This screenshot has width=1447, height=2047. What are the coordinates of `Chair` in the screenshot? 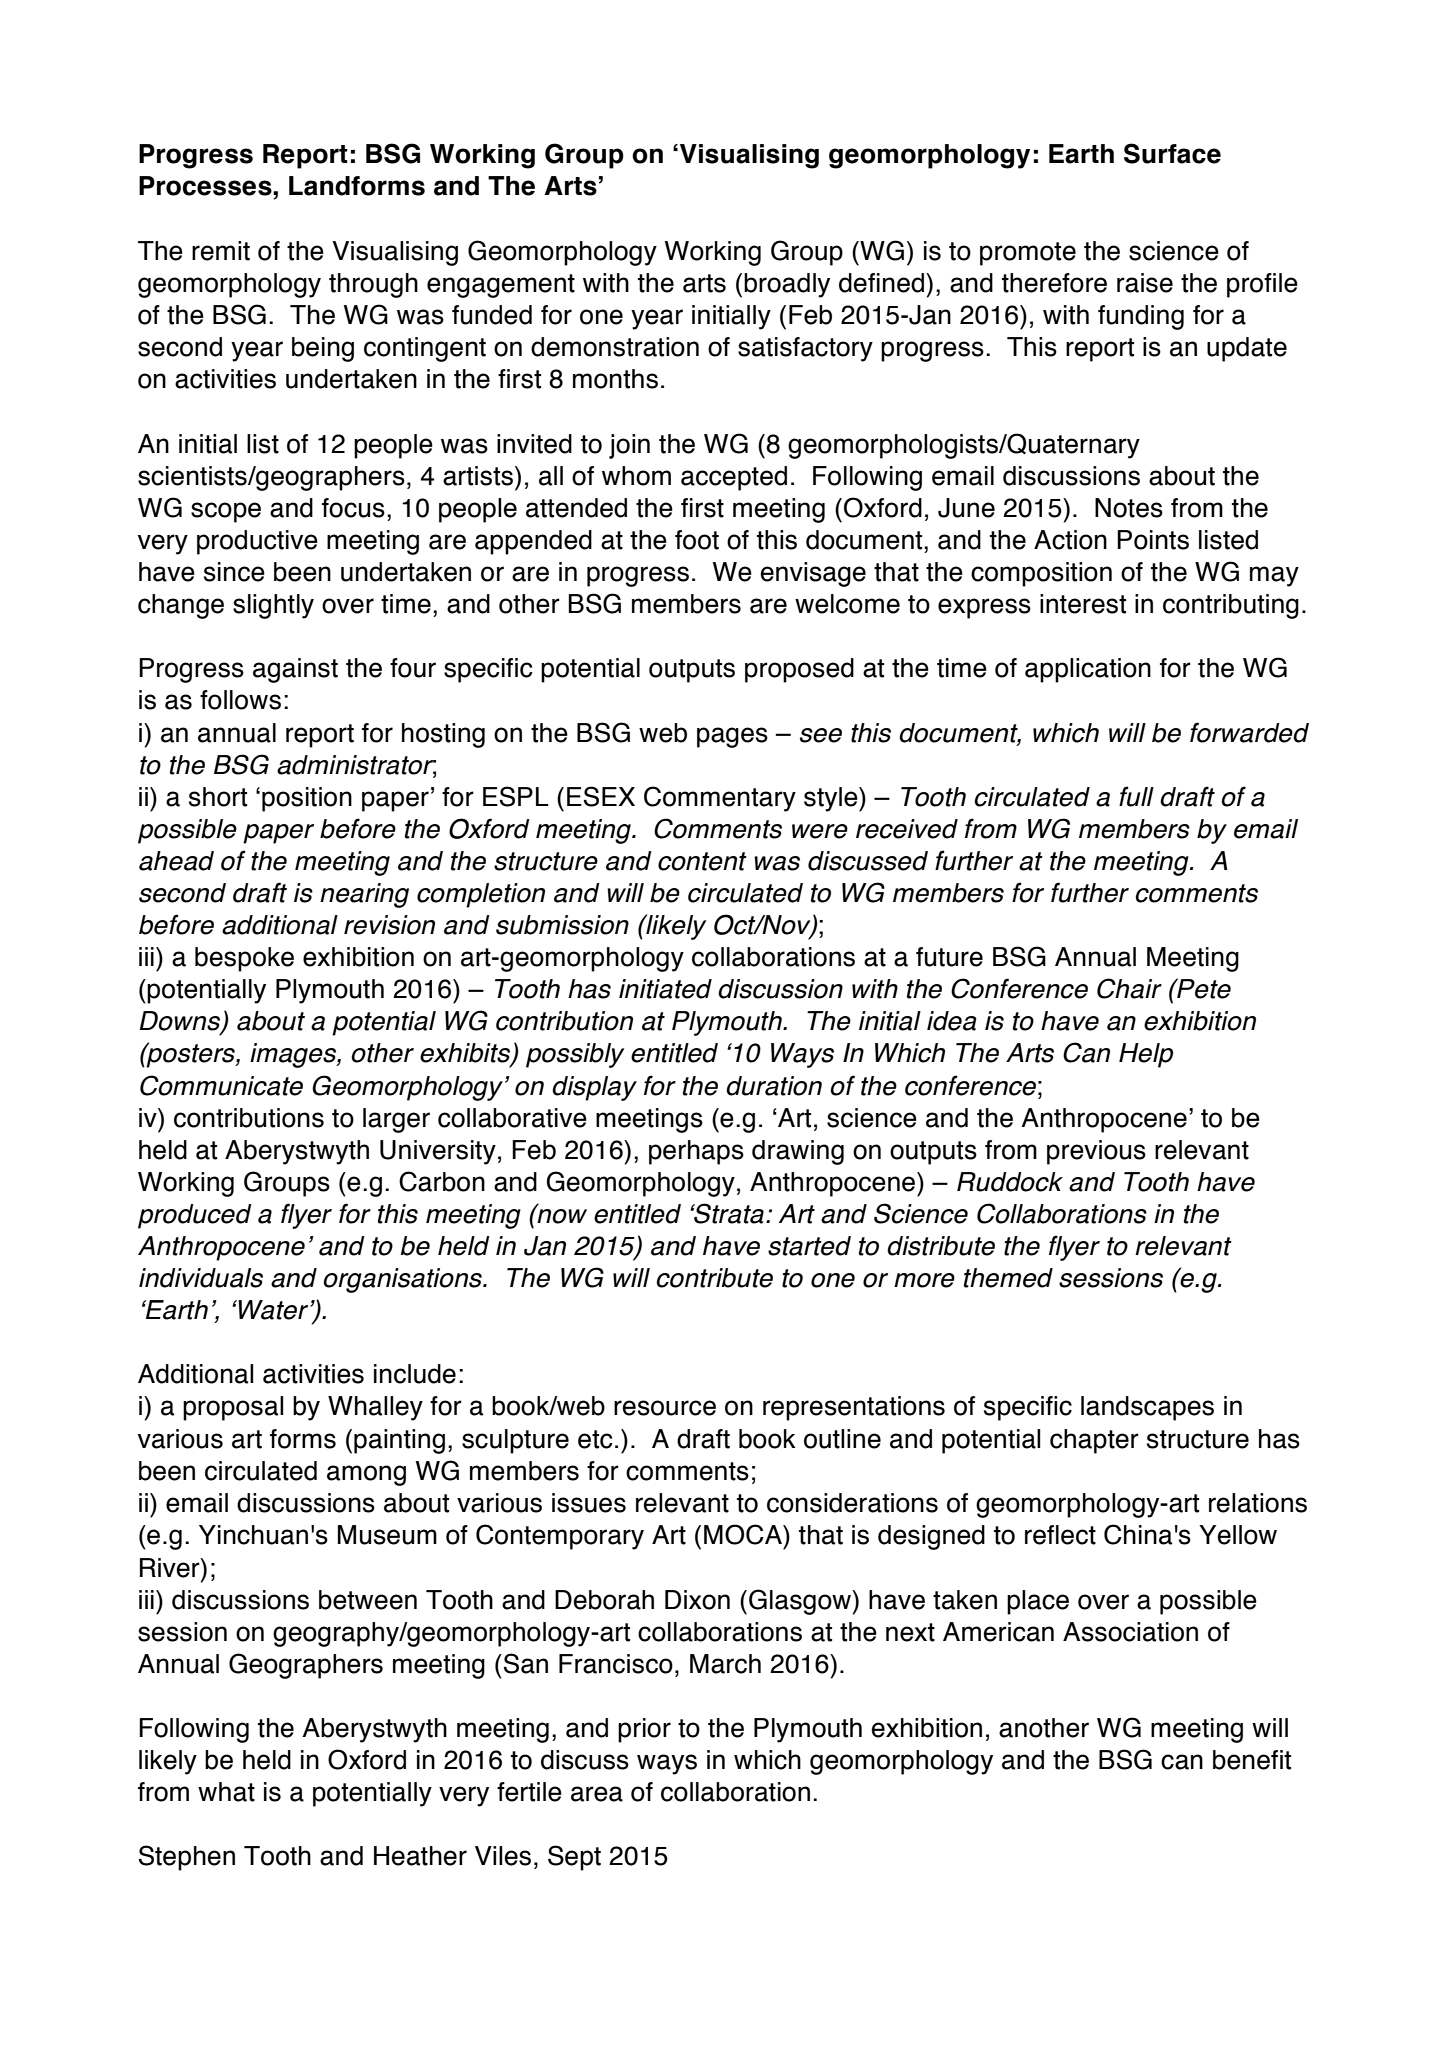 It's located at (1129, 988).
